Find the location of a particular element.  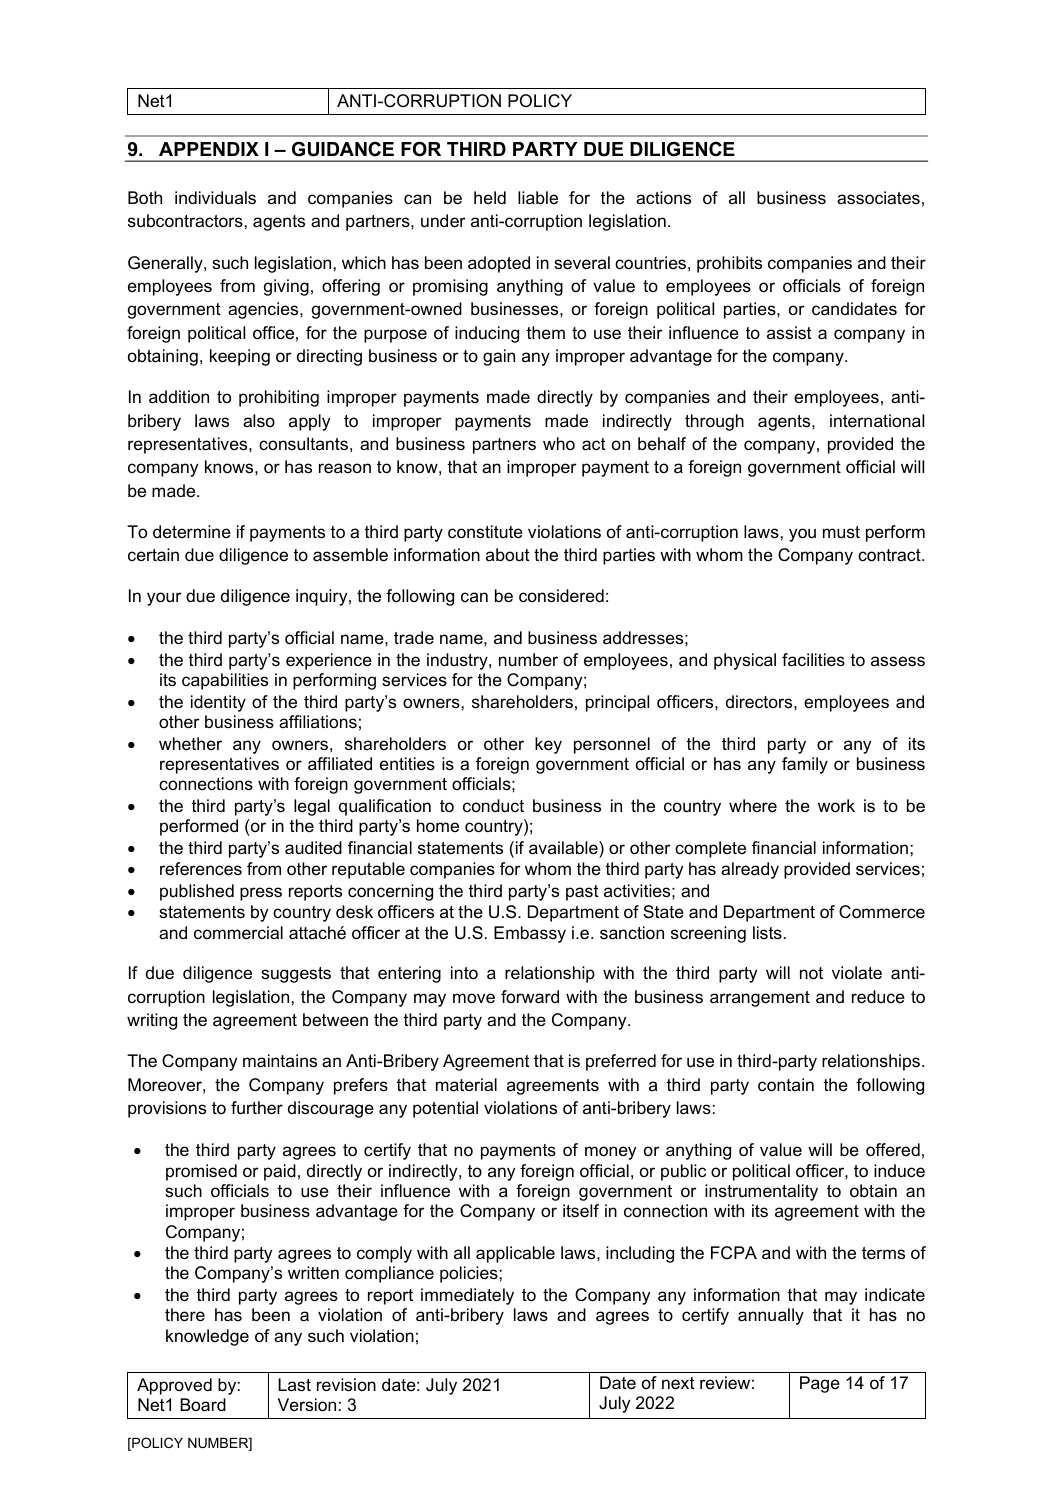

family is located at coordinates (805, 765).
